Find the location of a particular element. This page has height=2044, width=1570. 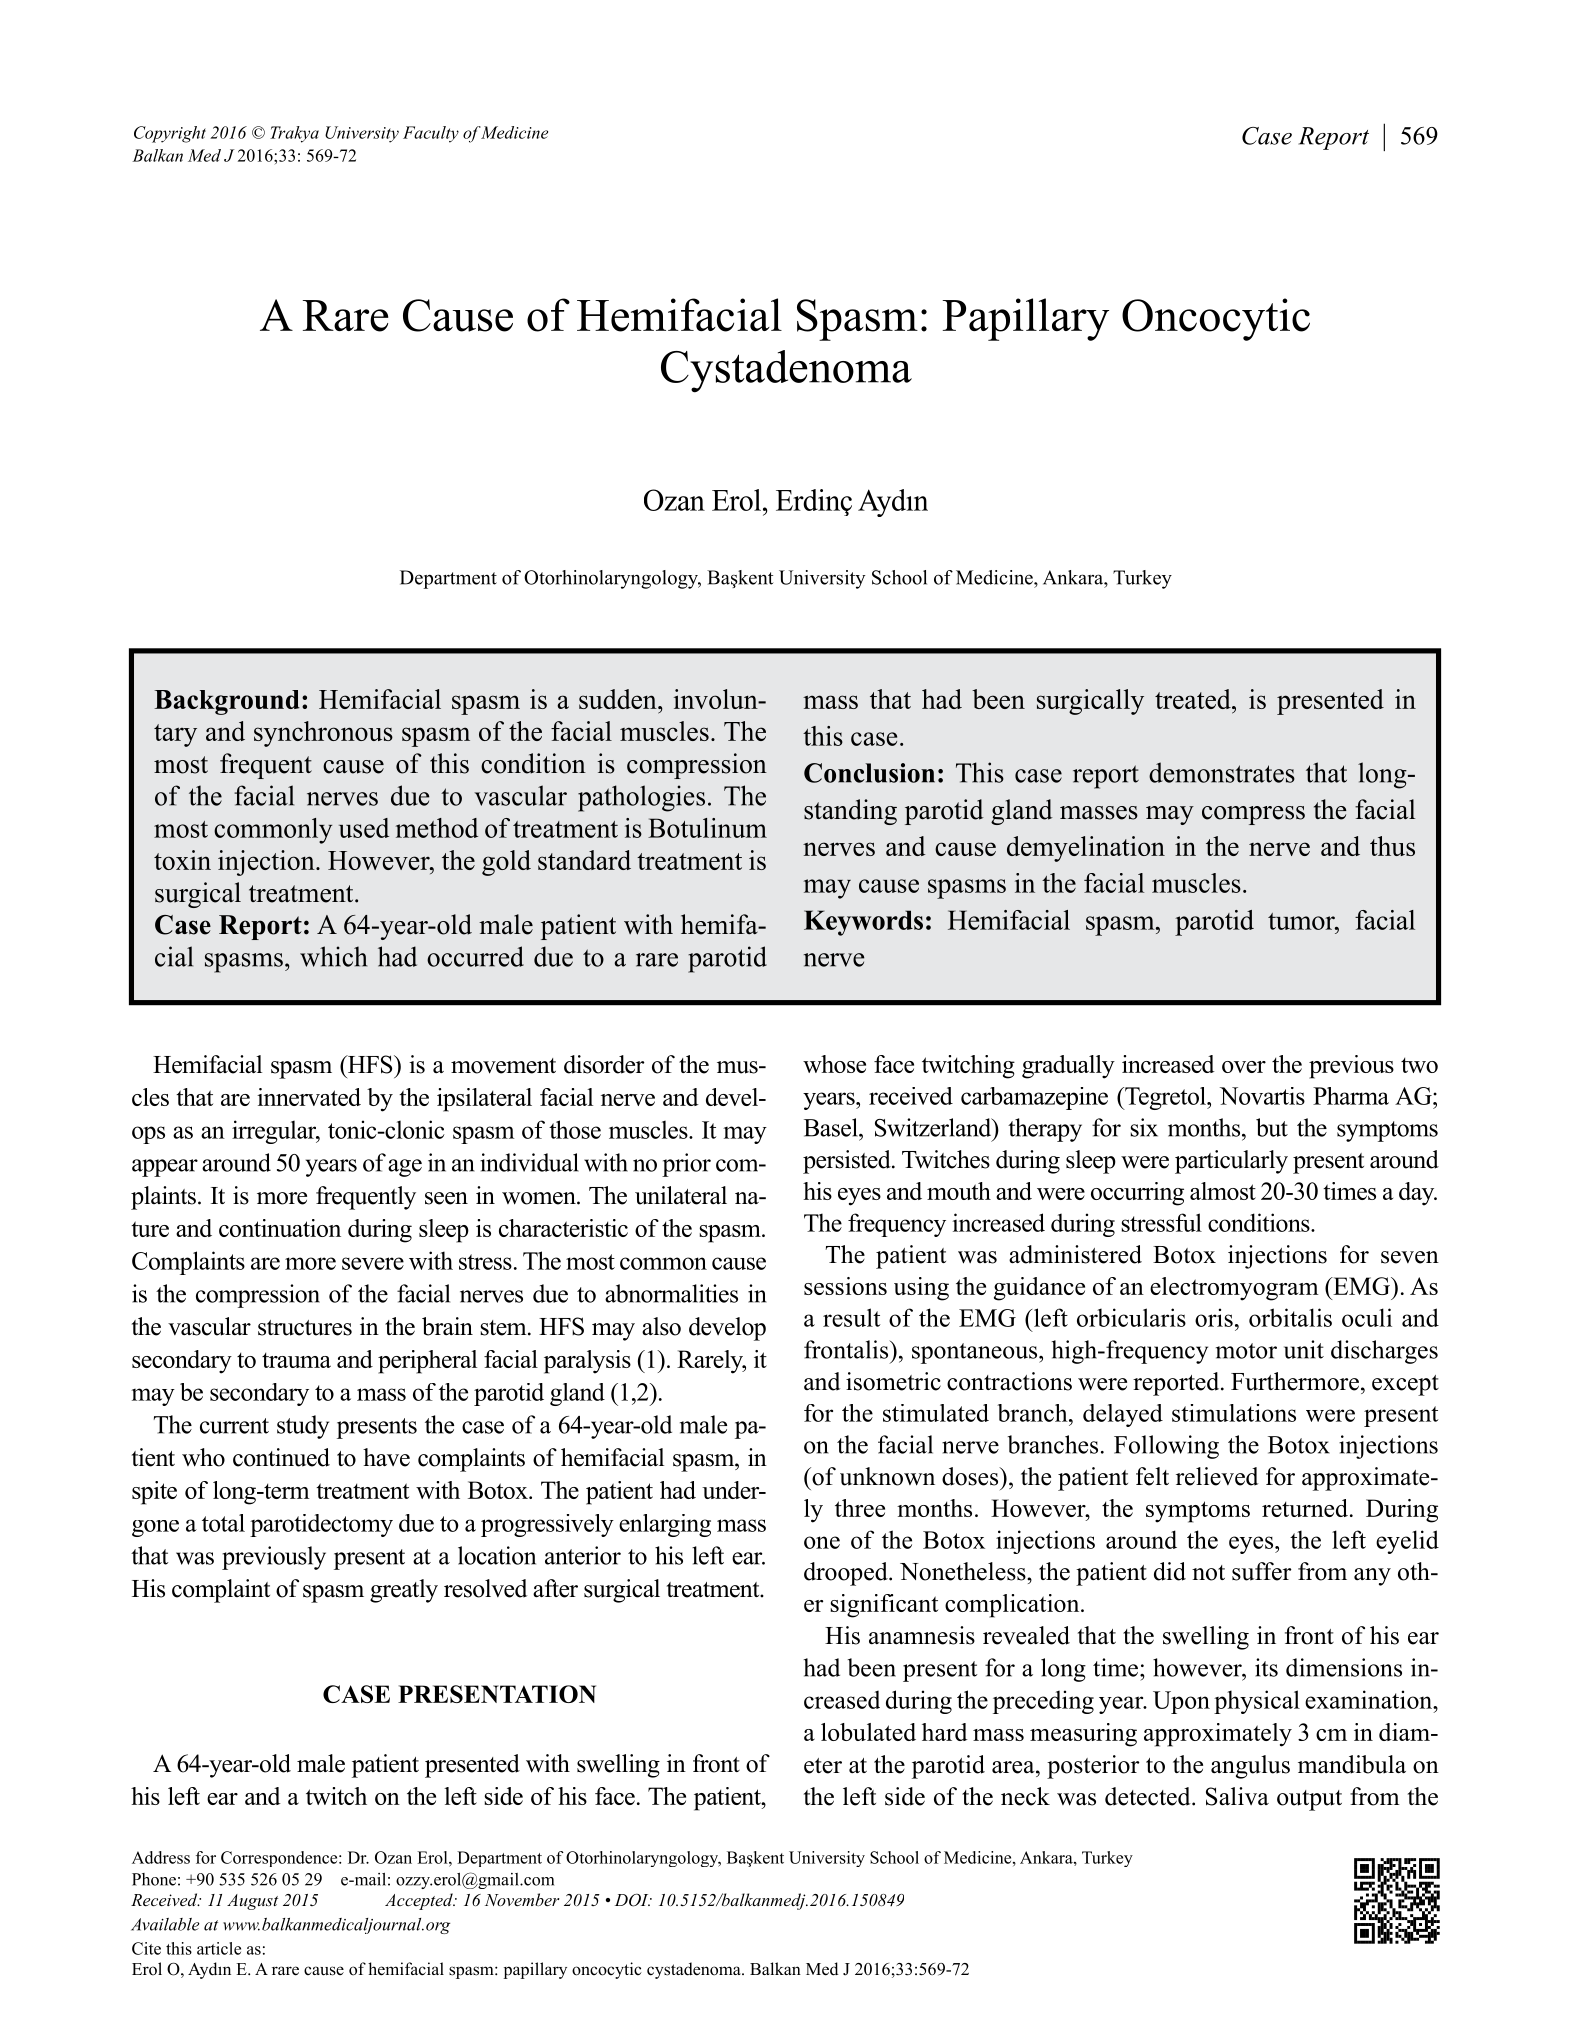

Copyright is located at coordinates (170, 134).
